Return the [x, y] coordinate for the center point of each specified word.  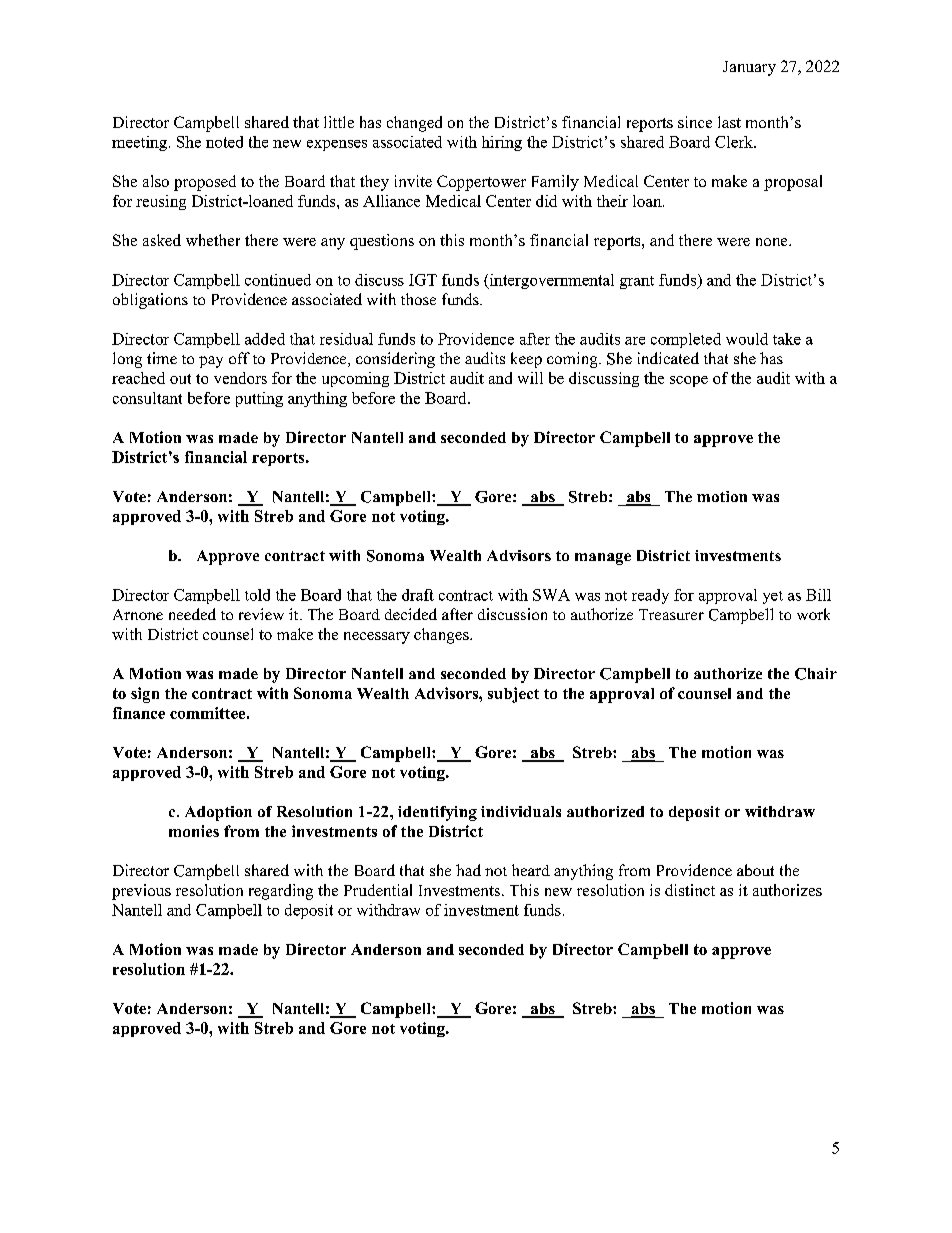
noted [224, 142]
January [749, 68]
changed [414, 124]
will [530, 378]
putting [259, 399]
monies [194, 831]
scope [689, 381]
